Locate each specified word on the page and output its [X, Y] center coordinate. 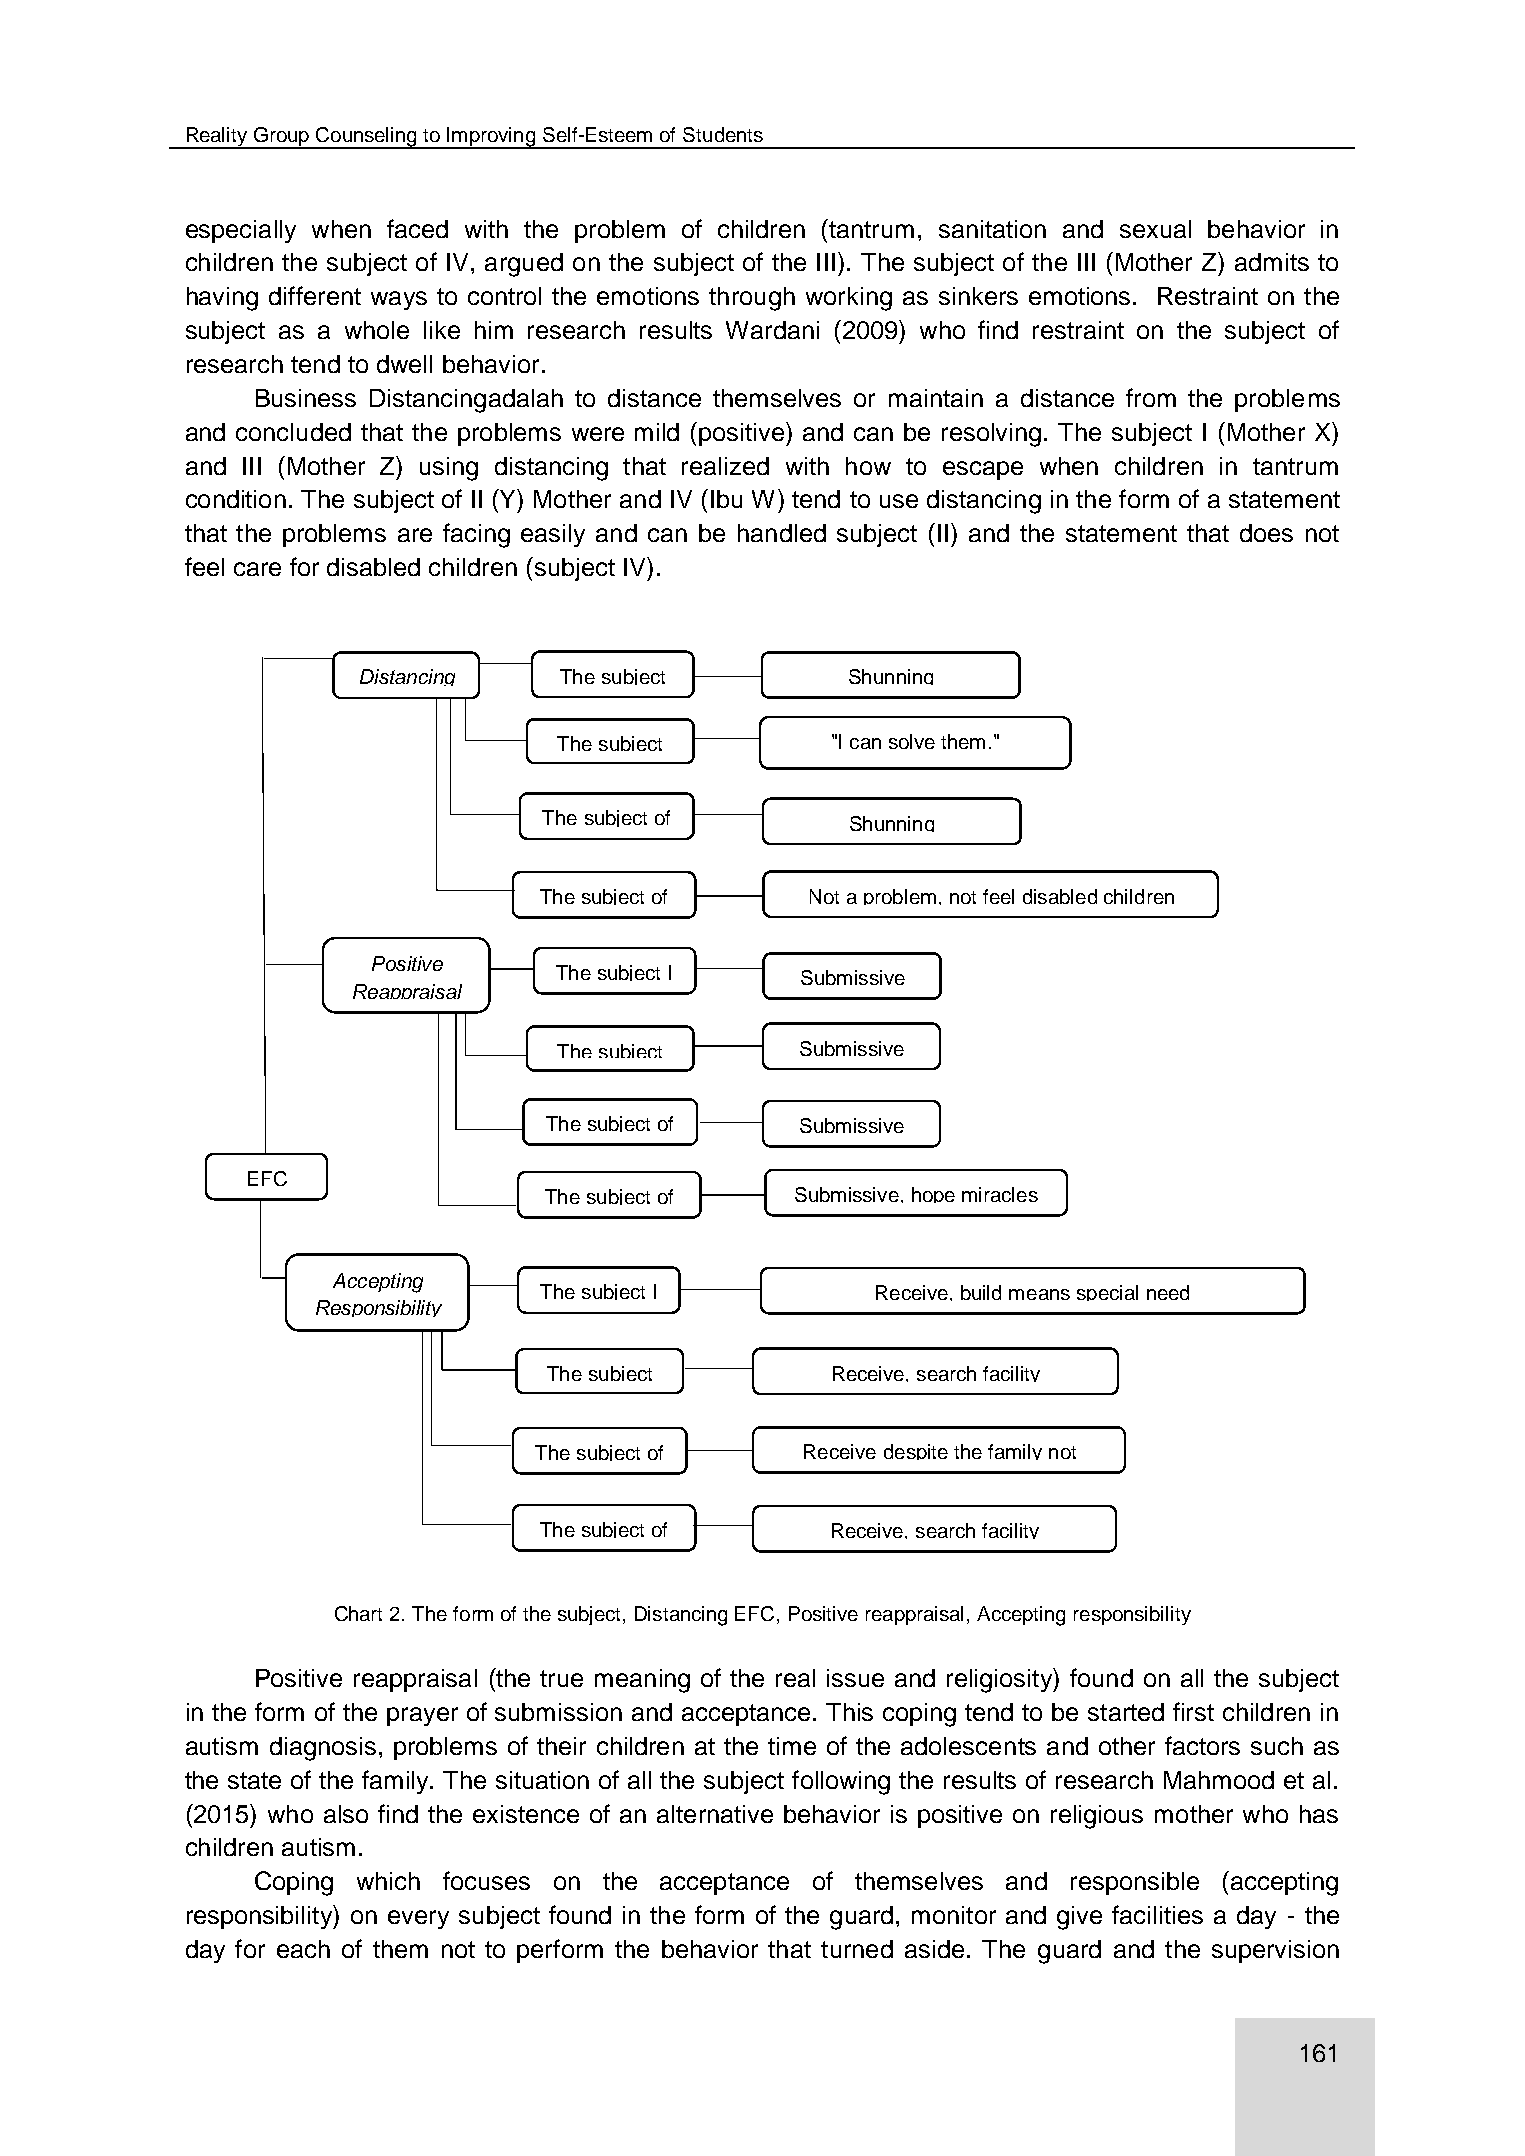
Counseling [367, 138]
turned [857, 1949]
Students [723, 134]
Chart [358, 1613]
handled [782, 533]
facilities [1157, 1914]
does [1266, 533]
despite [916, 1452]
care [257, 569]
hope [933, 1195]
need [1168, 1292]
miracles [1000, 1194]
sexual [1155, 229]
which [388, 1881]
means [1039, 1294]
